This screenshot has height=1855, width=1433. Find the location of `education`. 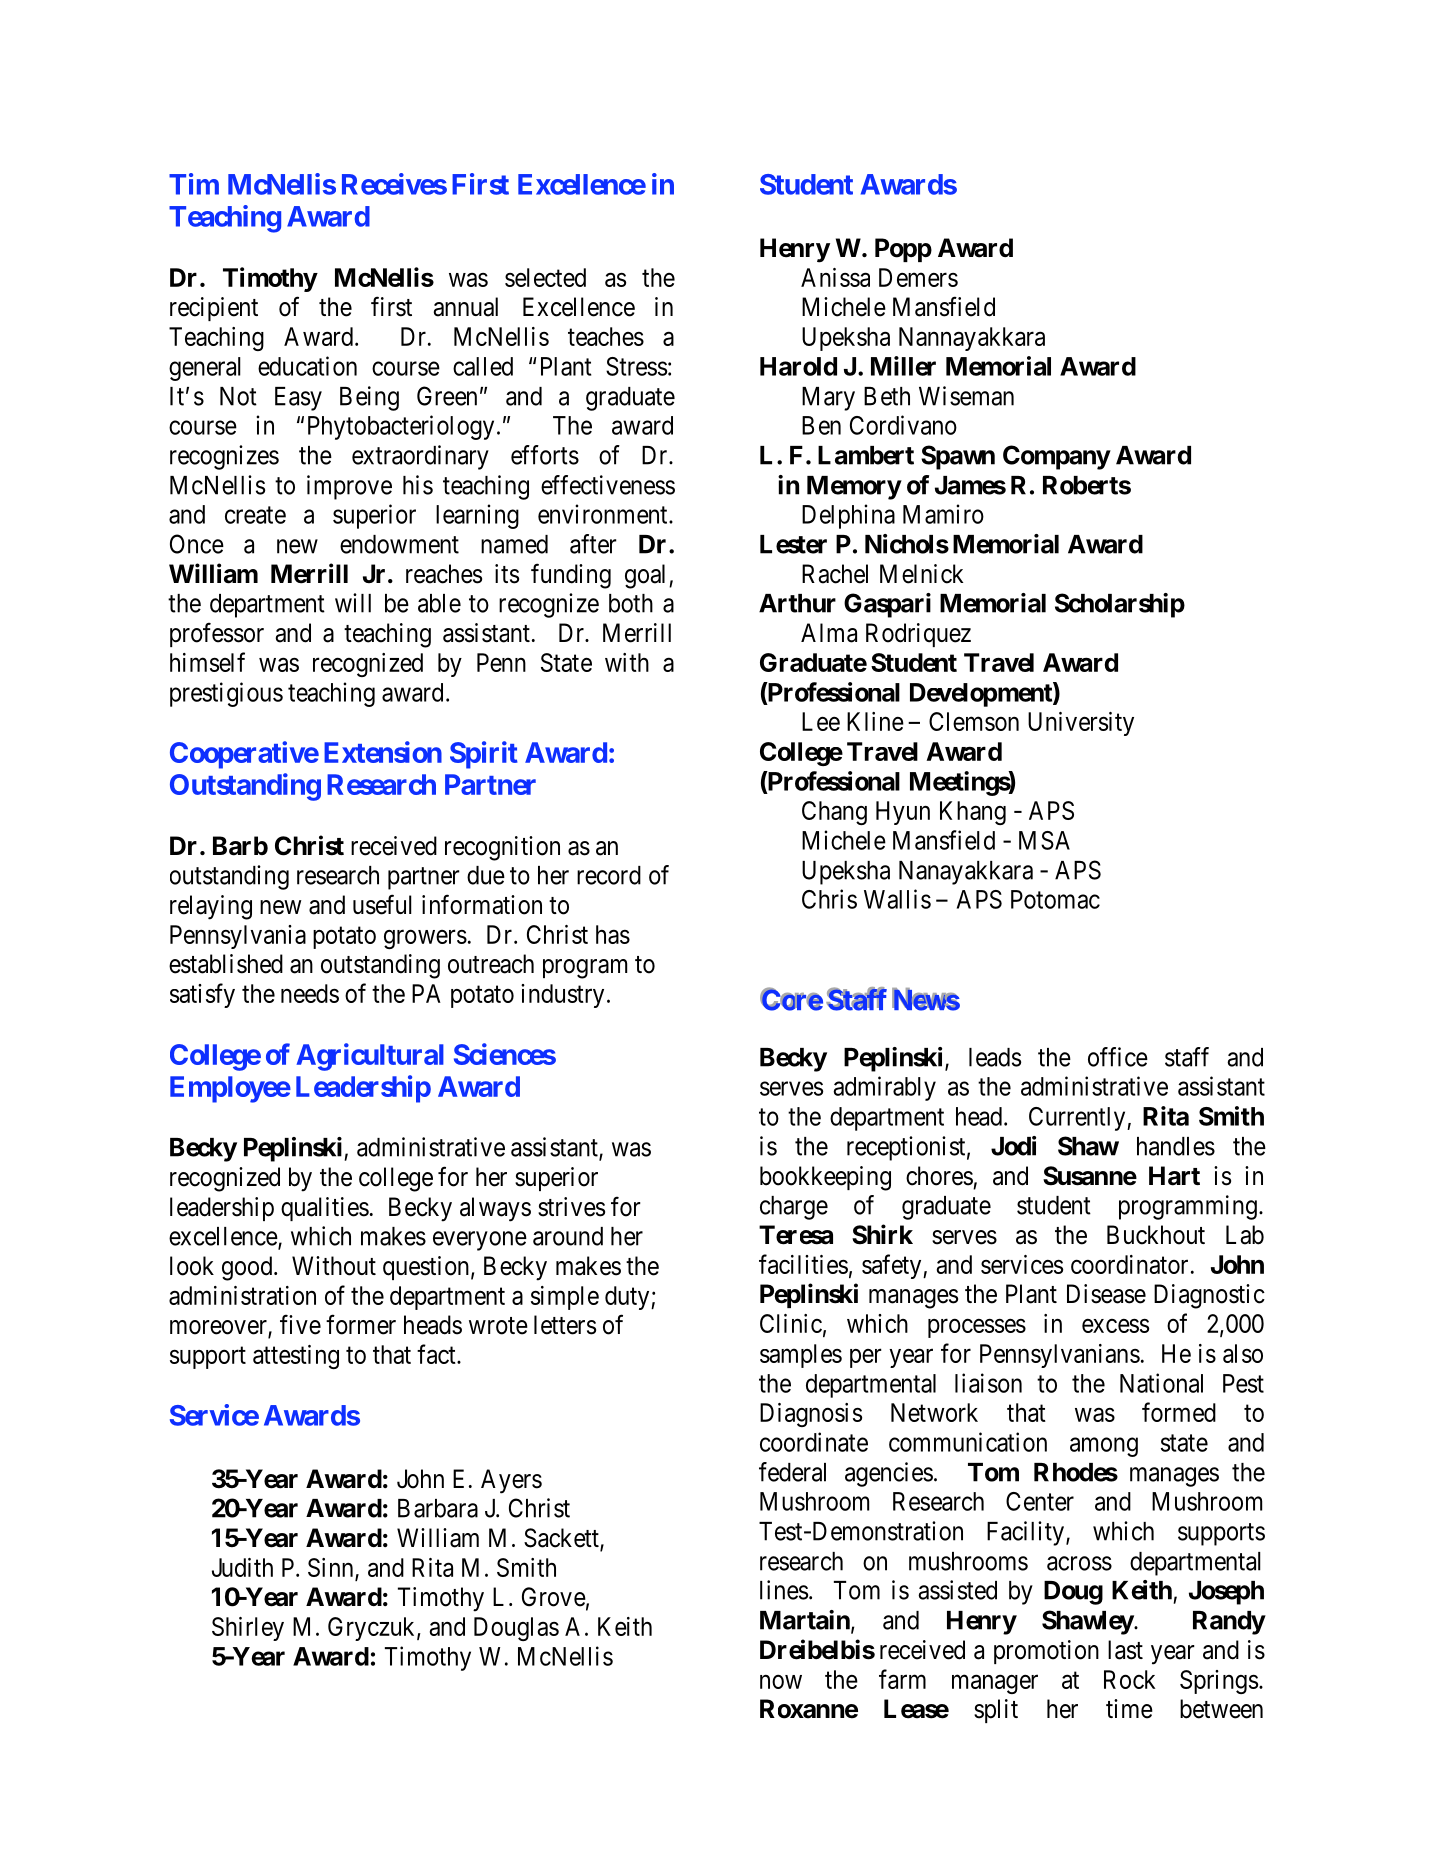

education is located at coordinates (307, 366).
